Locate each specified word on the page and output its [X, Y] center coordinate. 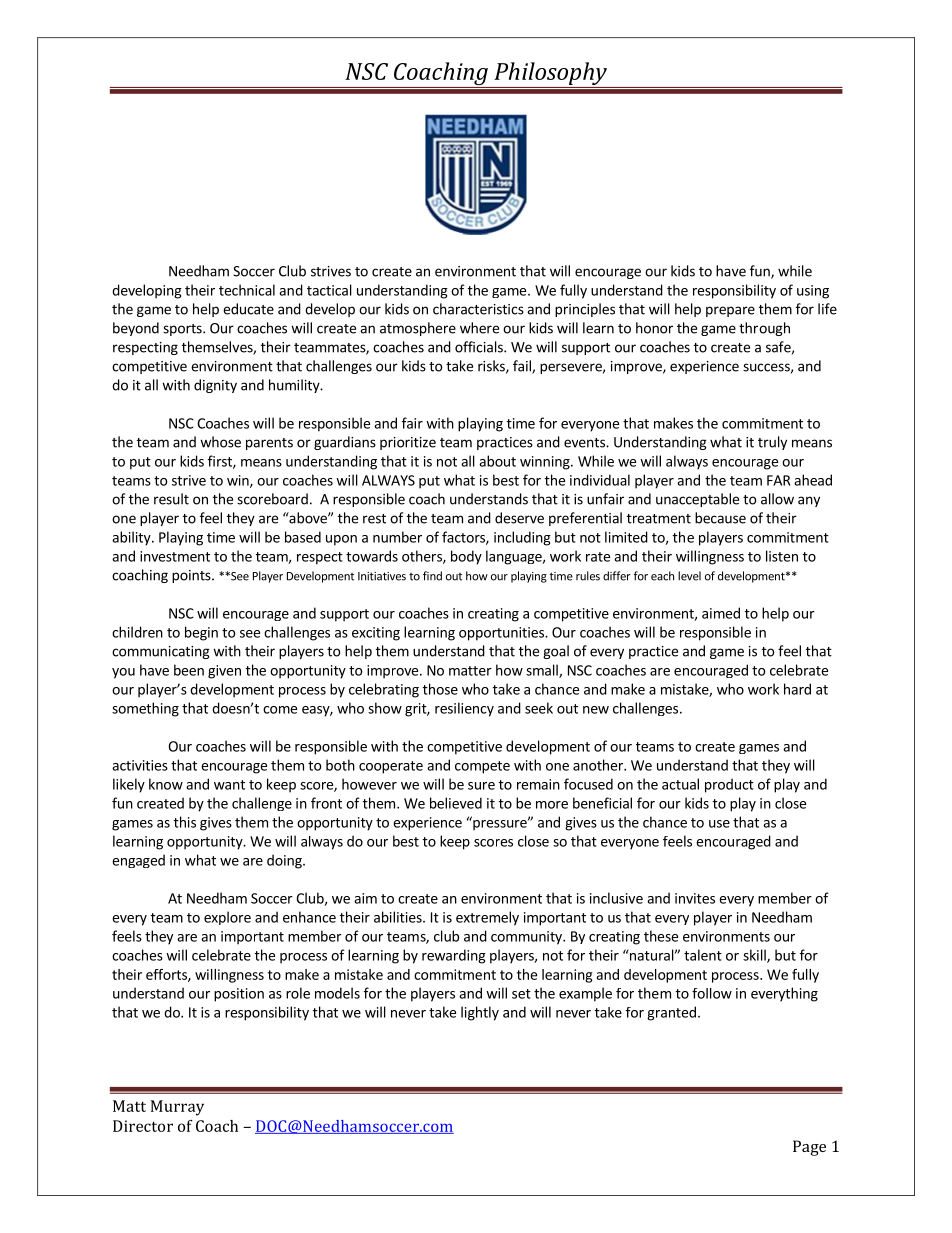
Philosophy [550, 75]
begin [201, 633]
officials [480, 347]
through [764, 329]
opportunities [502, 634]
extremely [487, 918]
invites [695, 898]
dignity [215, 386]
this [185, 822]
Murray [177, 1108]
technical [247, 290]
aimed [721, 613]
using [813, 292]
